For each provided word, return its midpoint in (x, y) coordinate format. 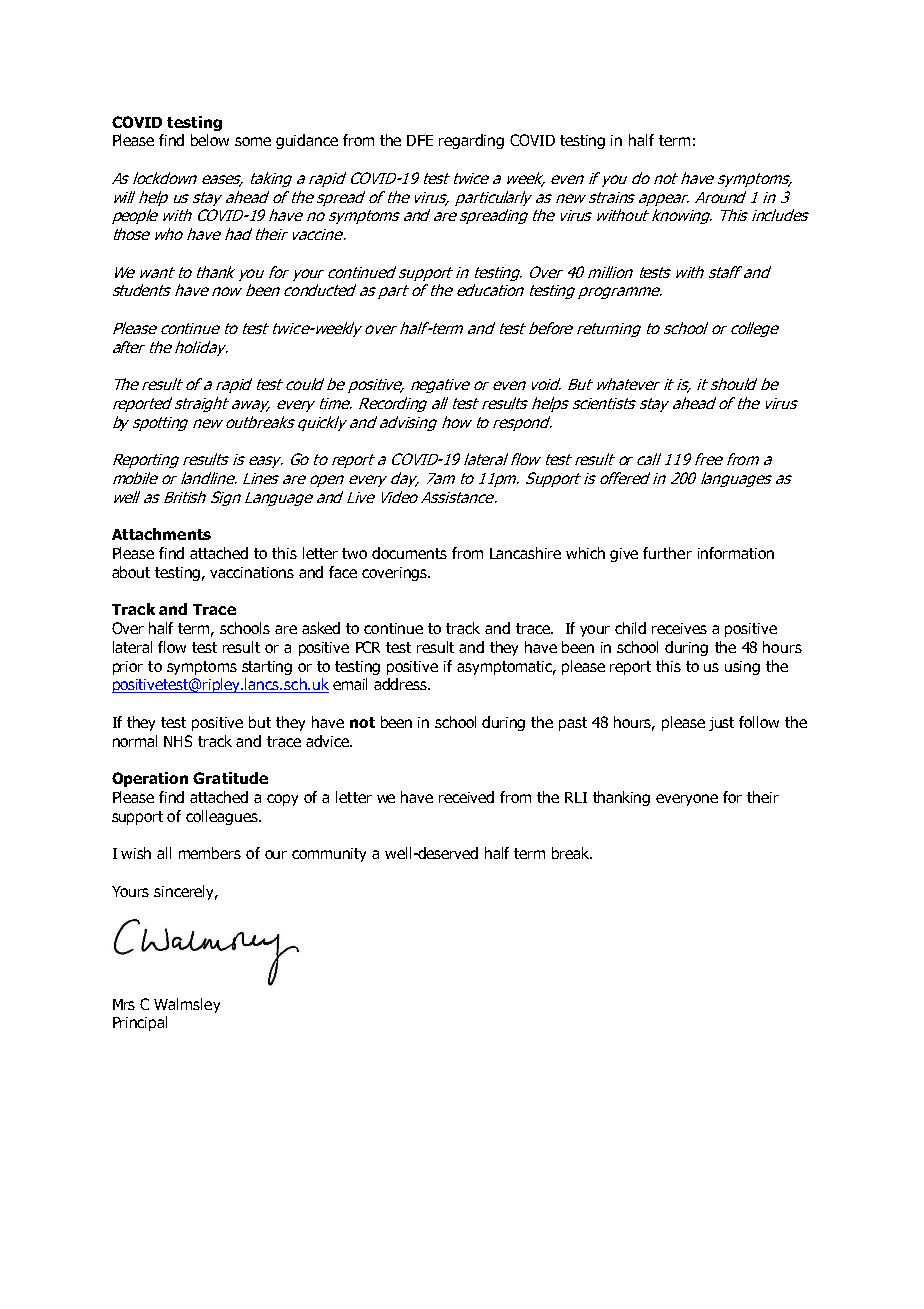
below (210, 140)
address (402, 684)
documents (409, 553)
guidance (307, 141)
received (466, 797)
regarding (471, 141)
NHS (178, 741)
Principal (140, 1023)
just (721, 724)
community (329, 855)
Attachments (161, 534)
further (667, 553)
